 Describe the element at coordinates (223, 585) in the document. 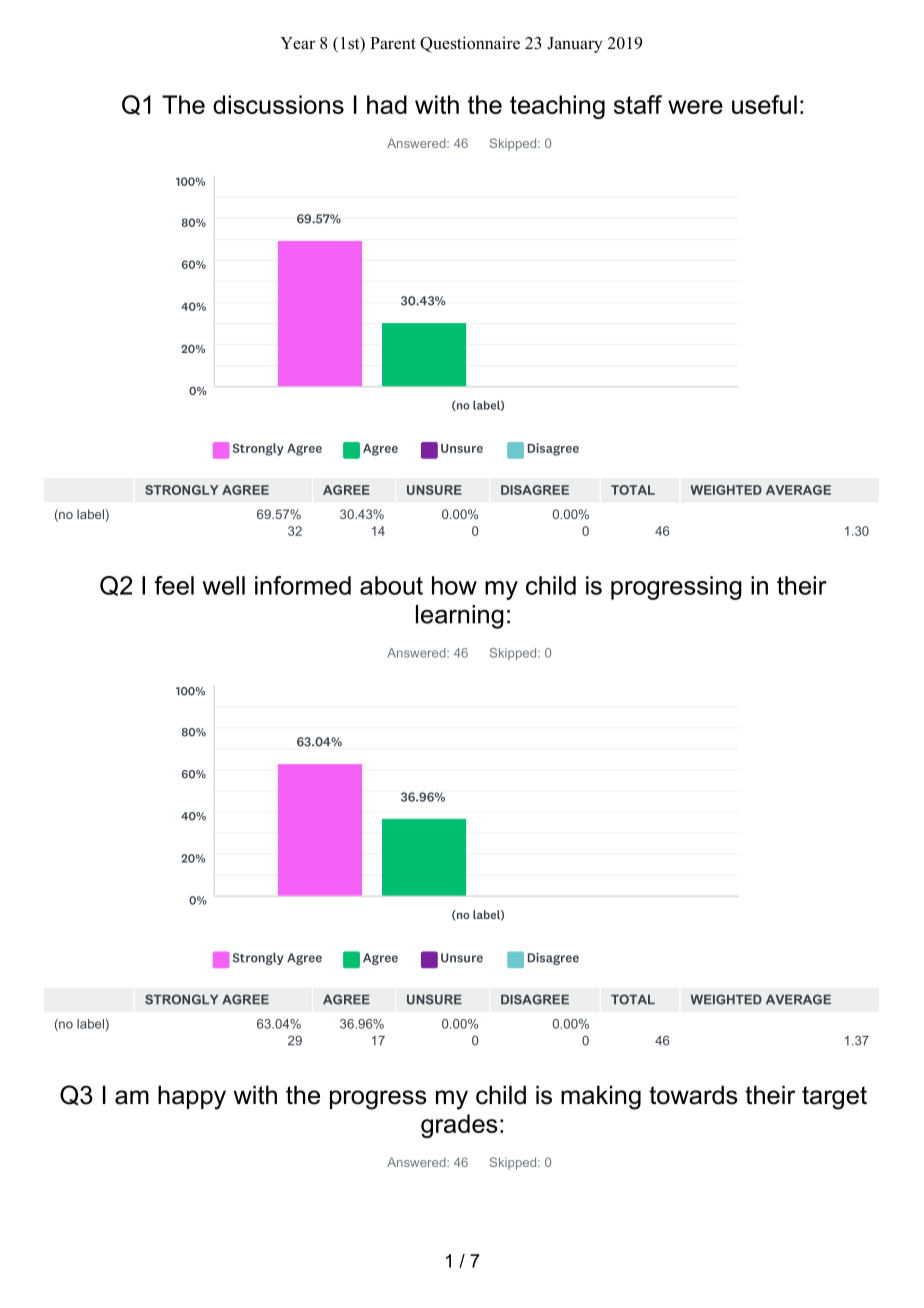

I see `well` at that location.
